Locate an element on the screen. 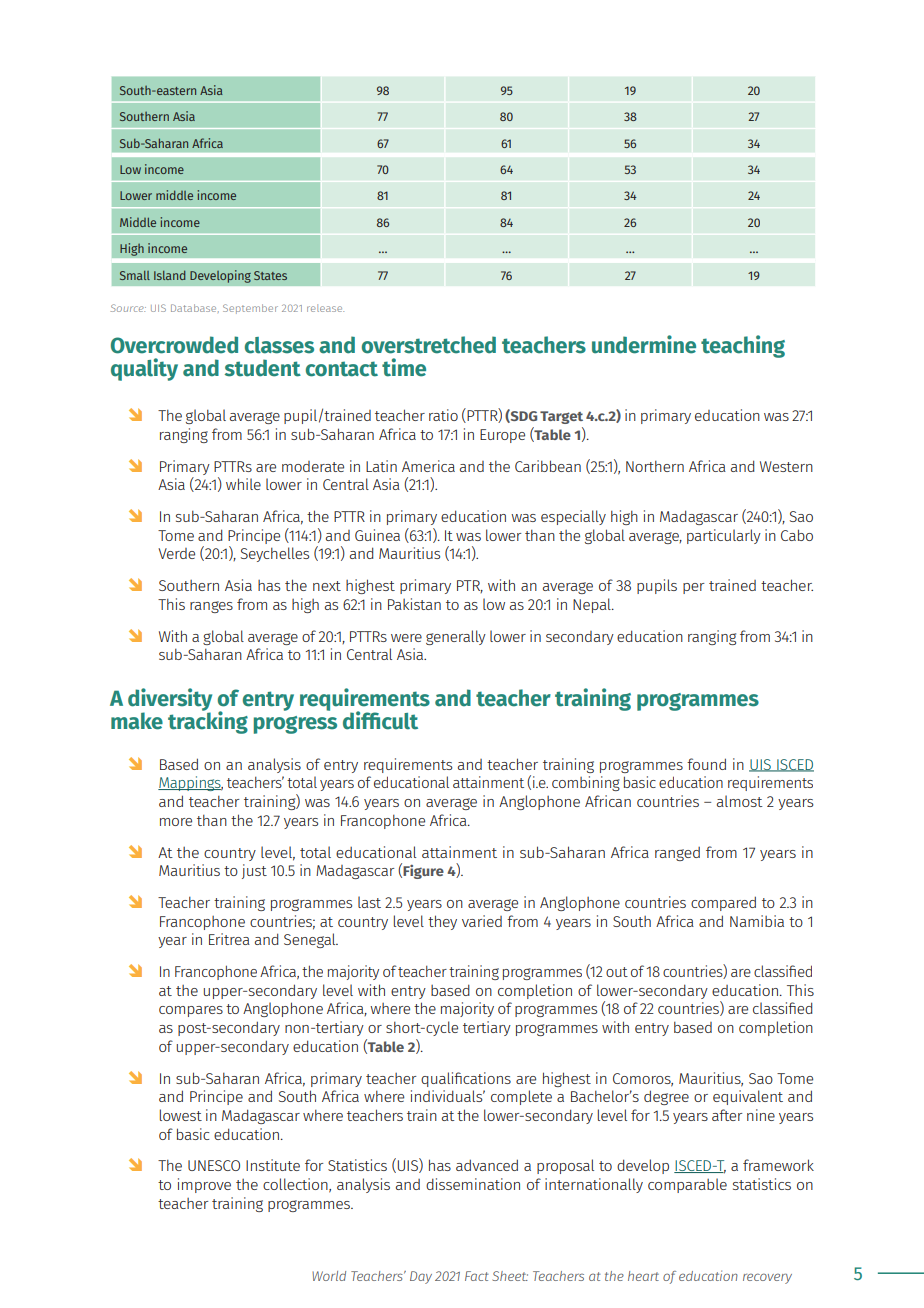 The height and width of the screenshot is (1308, 924). compares is located at coordinates (191, 1011).
